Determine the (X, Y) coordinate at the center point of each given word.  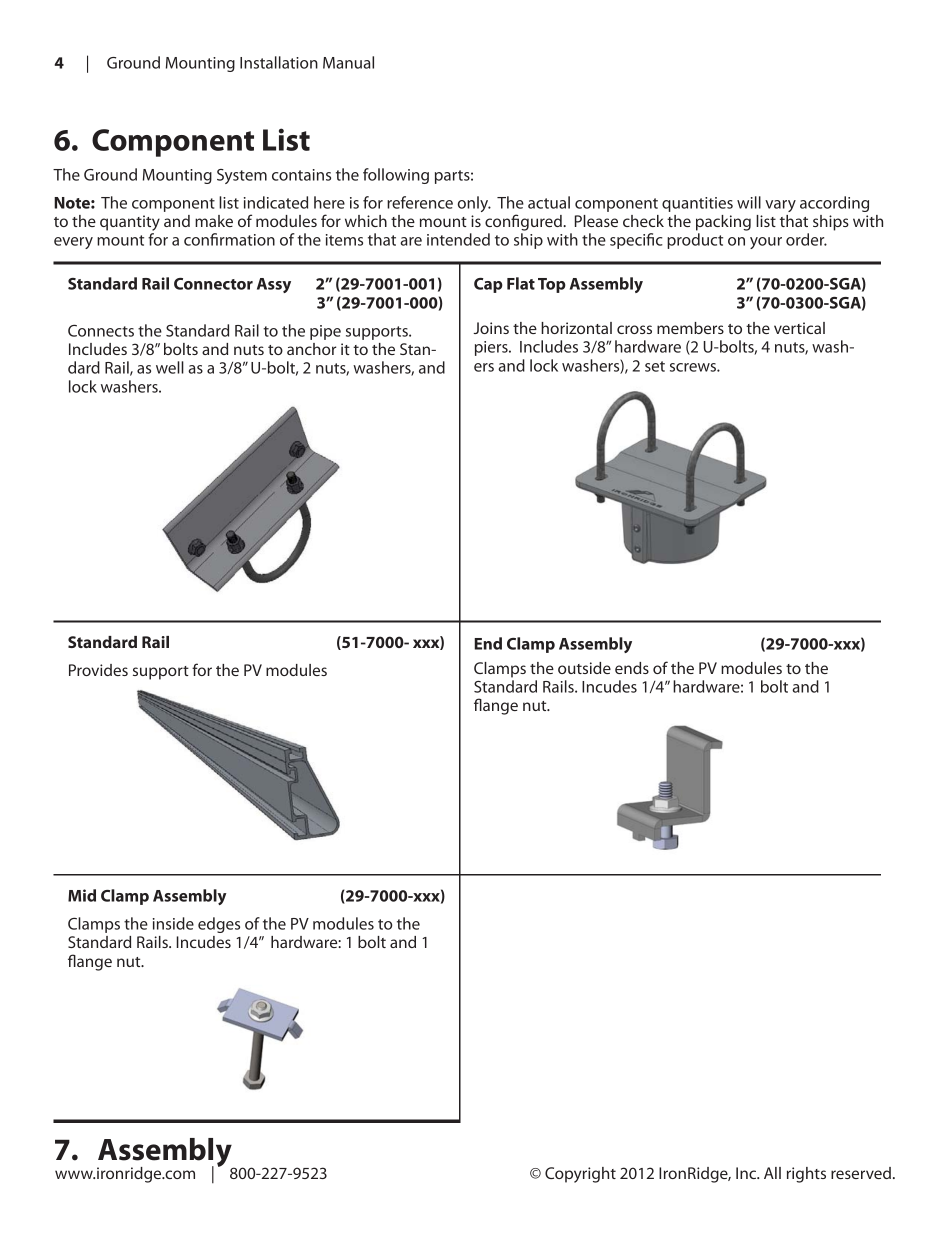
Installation (279, 62)
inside (173, 923)
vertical (799, 328)
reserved (861, 1173)
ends (632, 668)
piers (492, 348)
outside (584, 668)
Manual (348, 62)
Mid (82, 895)
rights (806, 1175)
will (749, 202)
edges (219, 925)
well (170, 367)
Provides (98, 670)
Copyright (580, 1175)
